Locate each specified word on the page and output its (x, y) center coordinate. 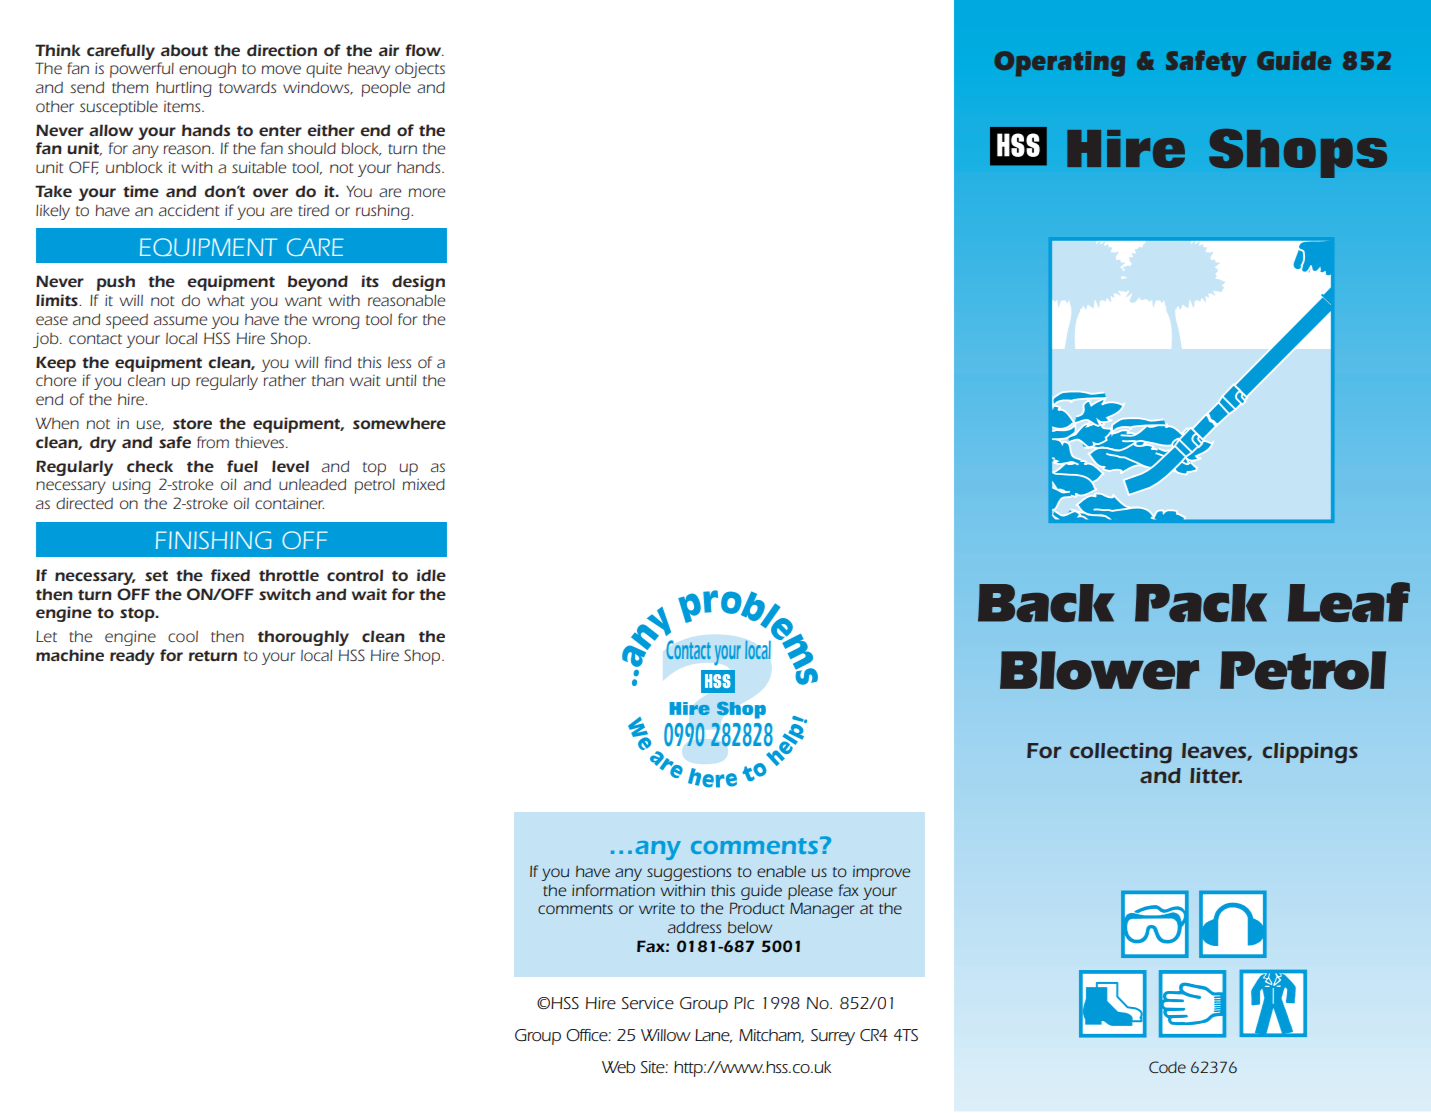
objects (420, 70)
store (192, 423)
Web (618, 1067)
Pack (1201, 603)
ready (132, 657)
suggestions (689, 873)
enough (207, 70)
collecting (1121, 753)
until (401, 380)
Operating (1059, 64)
